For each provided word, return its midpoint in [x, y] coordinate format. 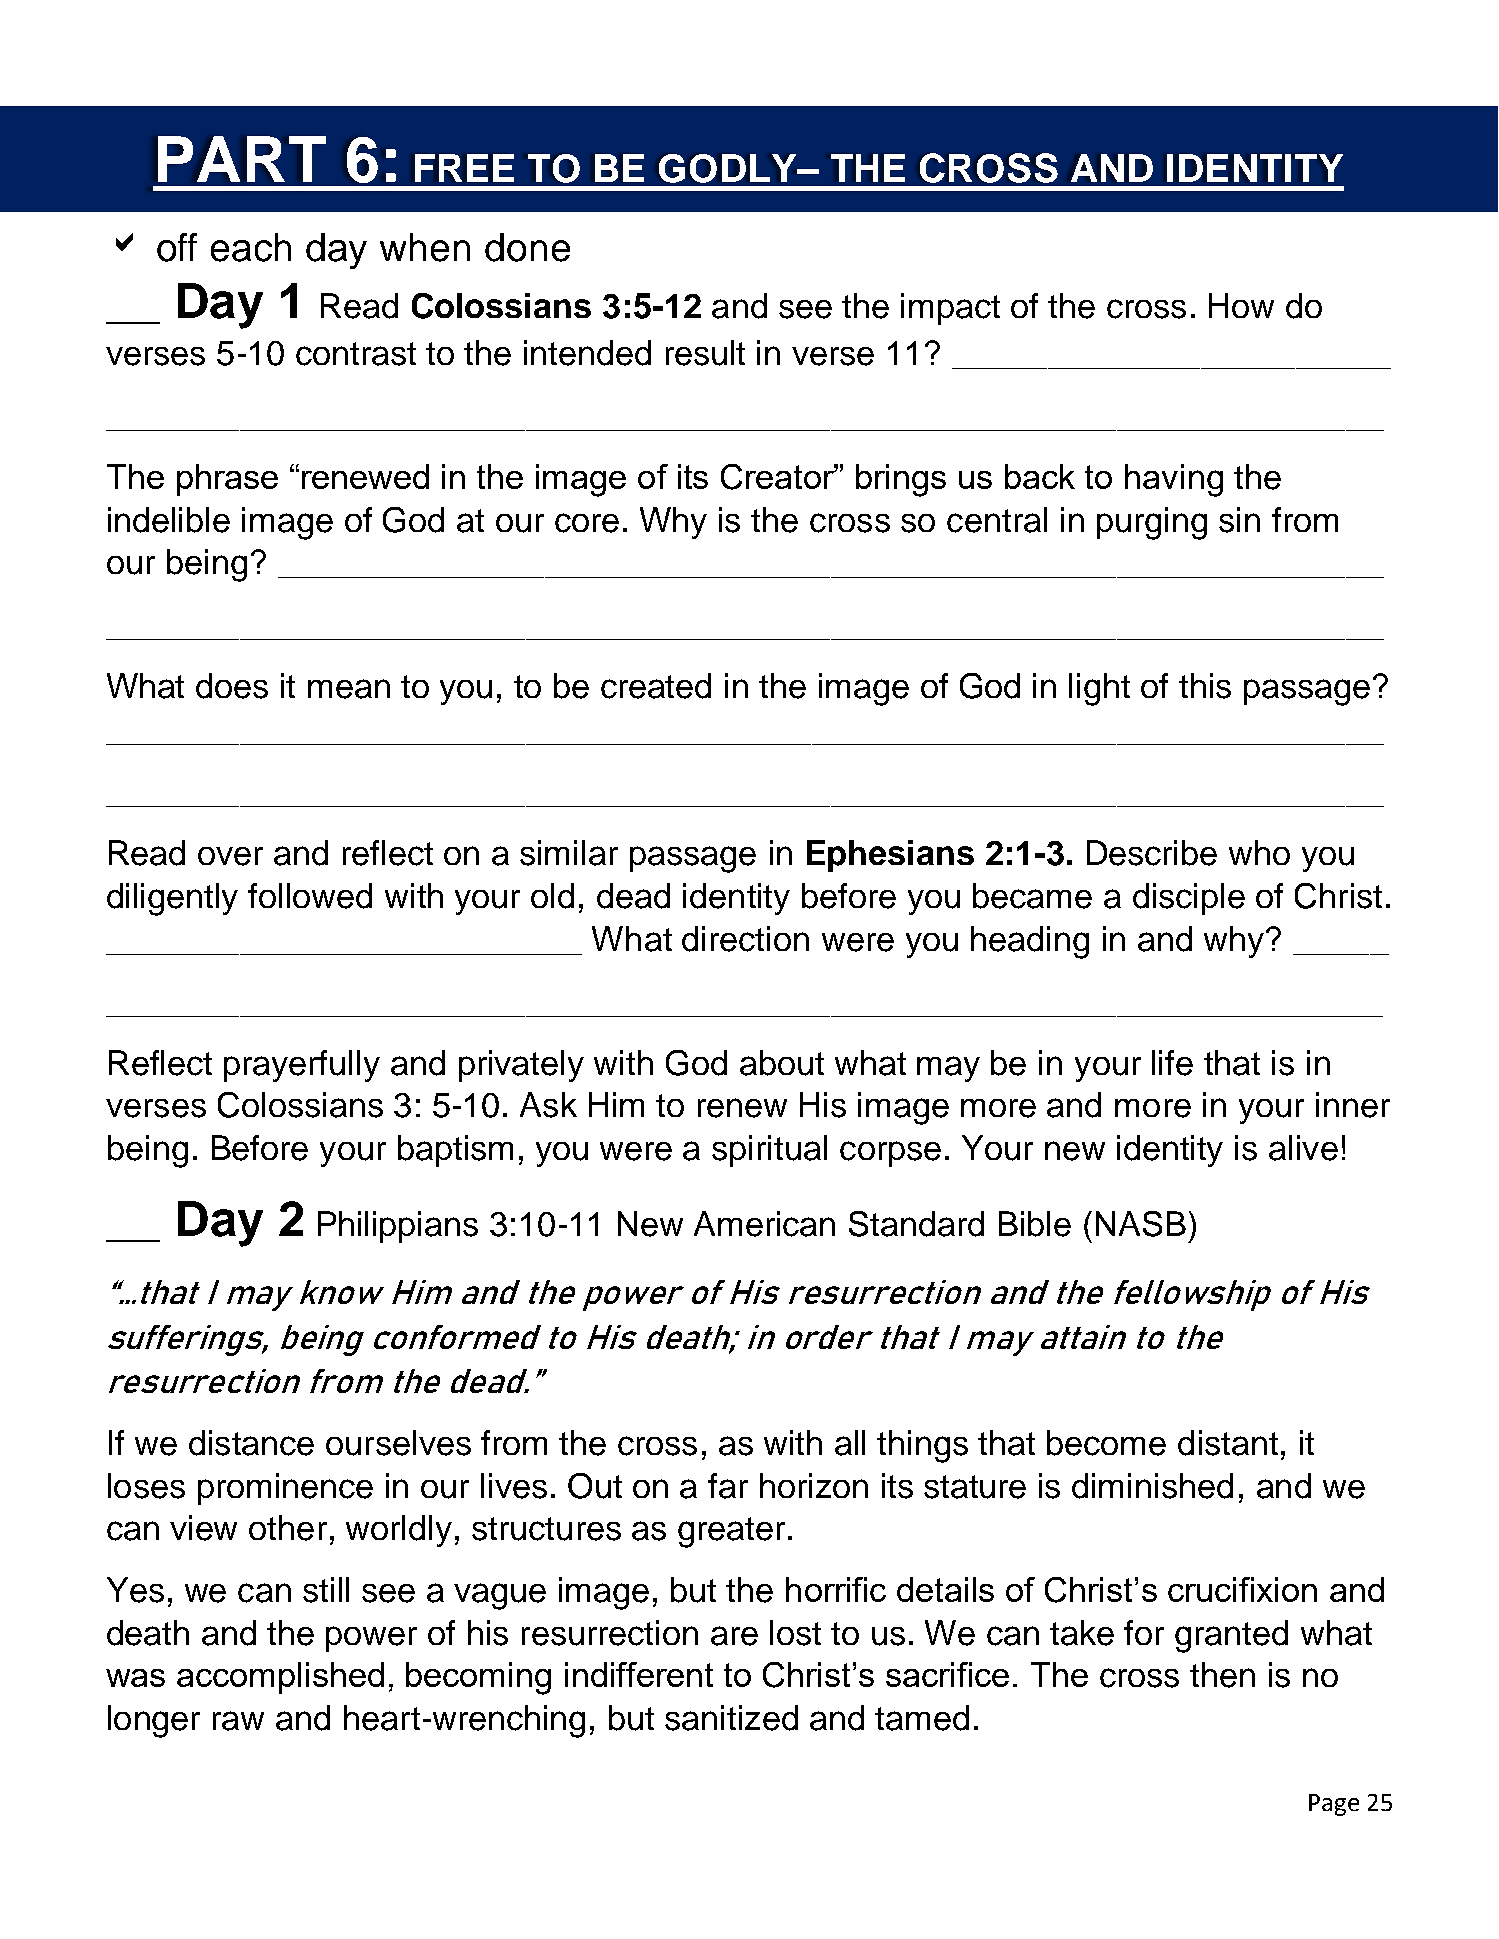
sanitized [731, 1718]
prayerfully [302, 1066]
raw [238, 1721]
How [1241, 305]
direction [745, 939]
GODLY [729, 168]
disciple [1189, 899]
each [251, 247]
